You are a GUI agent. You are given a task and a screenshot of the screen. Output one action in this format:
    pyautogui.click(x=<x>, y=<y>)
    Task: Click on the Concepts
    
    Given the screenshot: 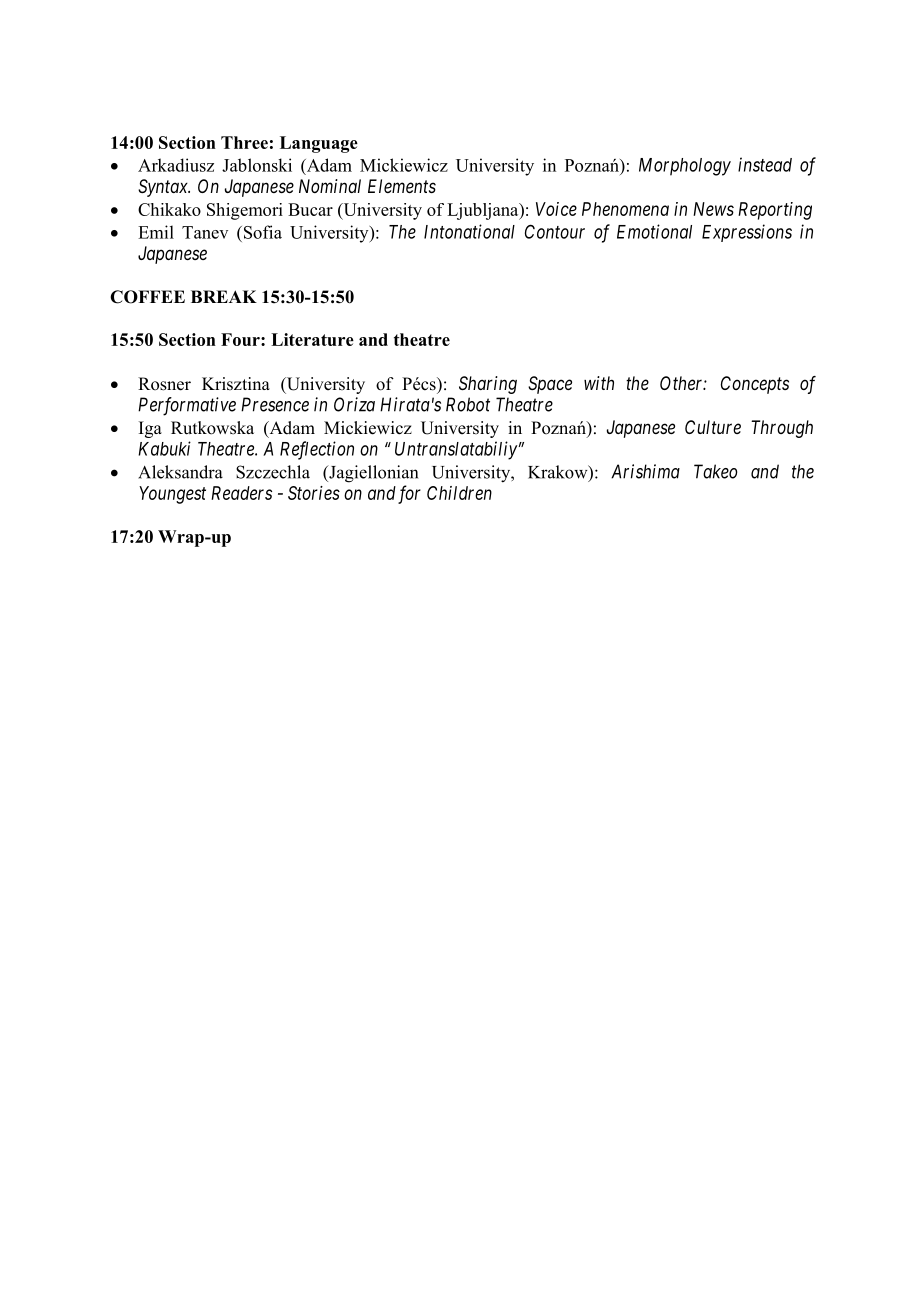 What is the action you would take?
    pyautogui.click(x=755, y=385)
